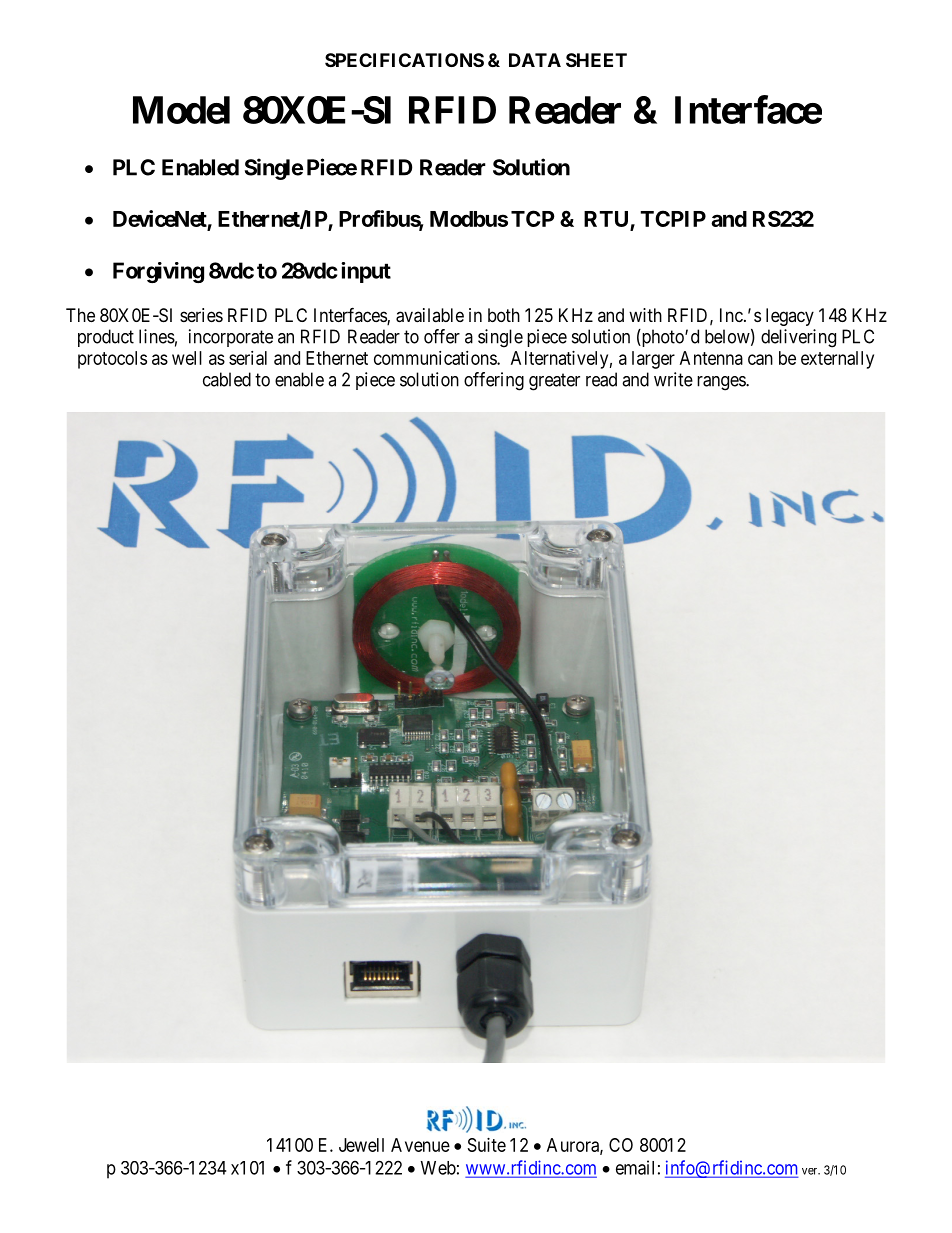 The image size is (952, 1233). What do you see at coordinates (181, 110) in the document?
I see `Model` at bounding box center [181, 110].
